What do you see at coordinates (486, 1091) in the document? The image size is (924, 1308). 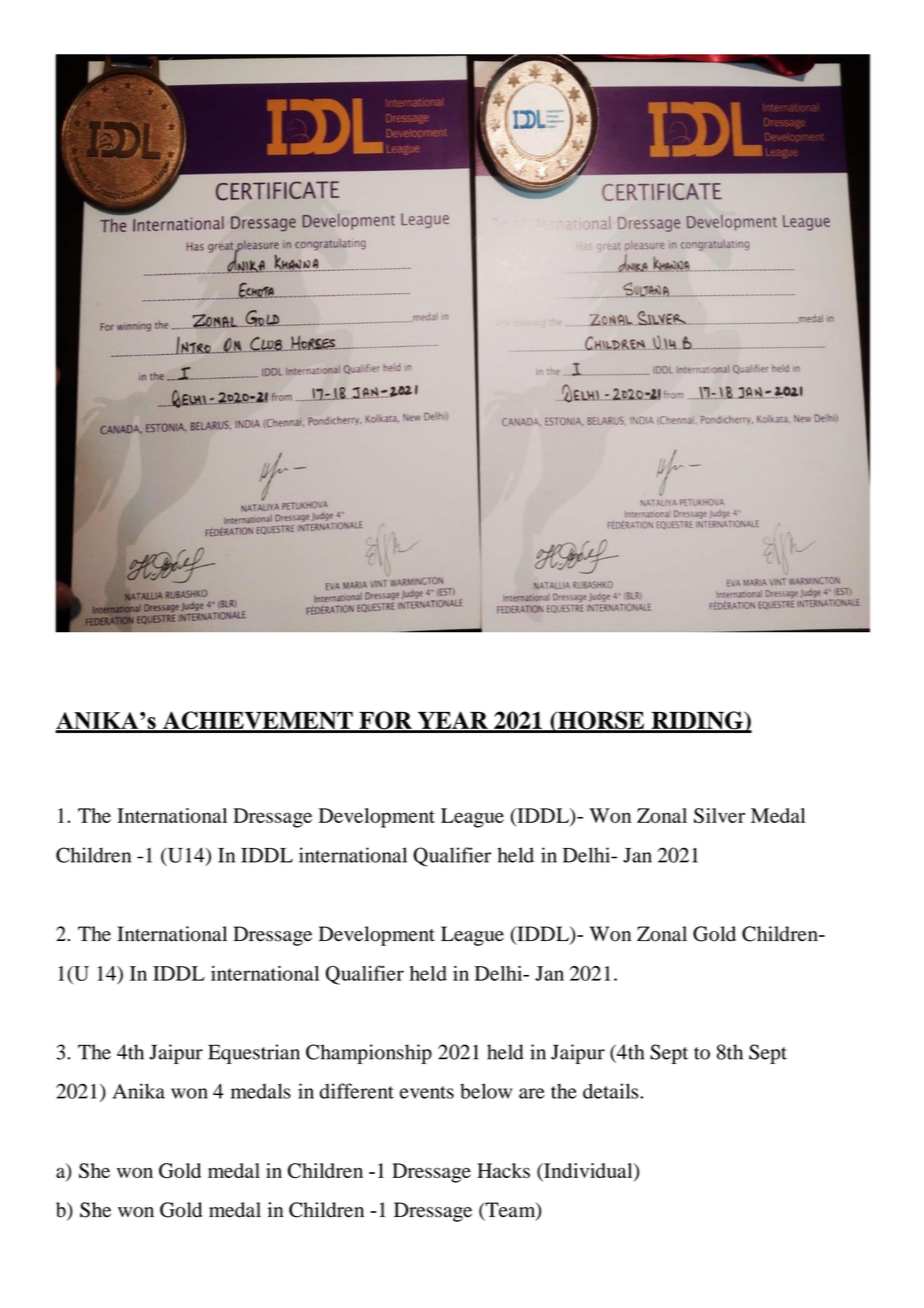 I see `below` at bounding box center [486, 1091].
